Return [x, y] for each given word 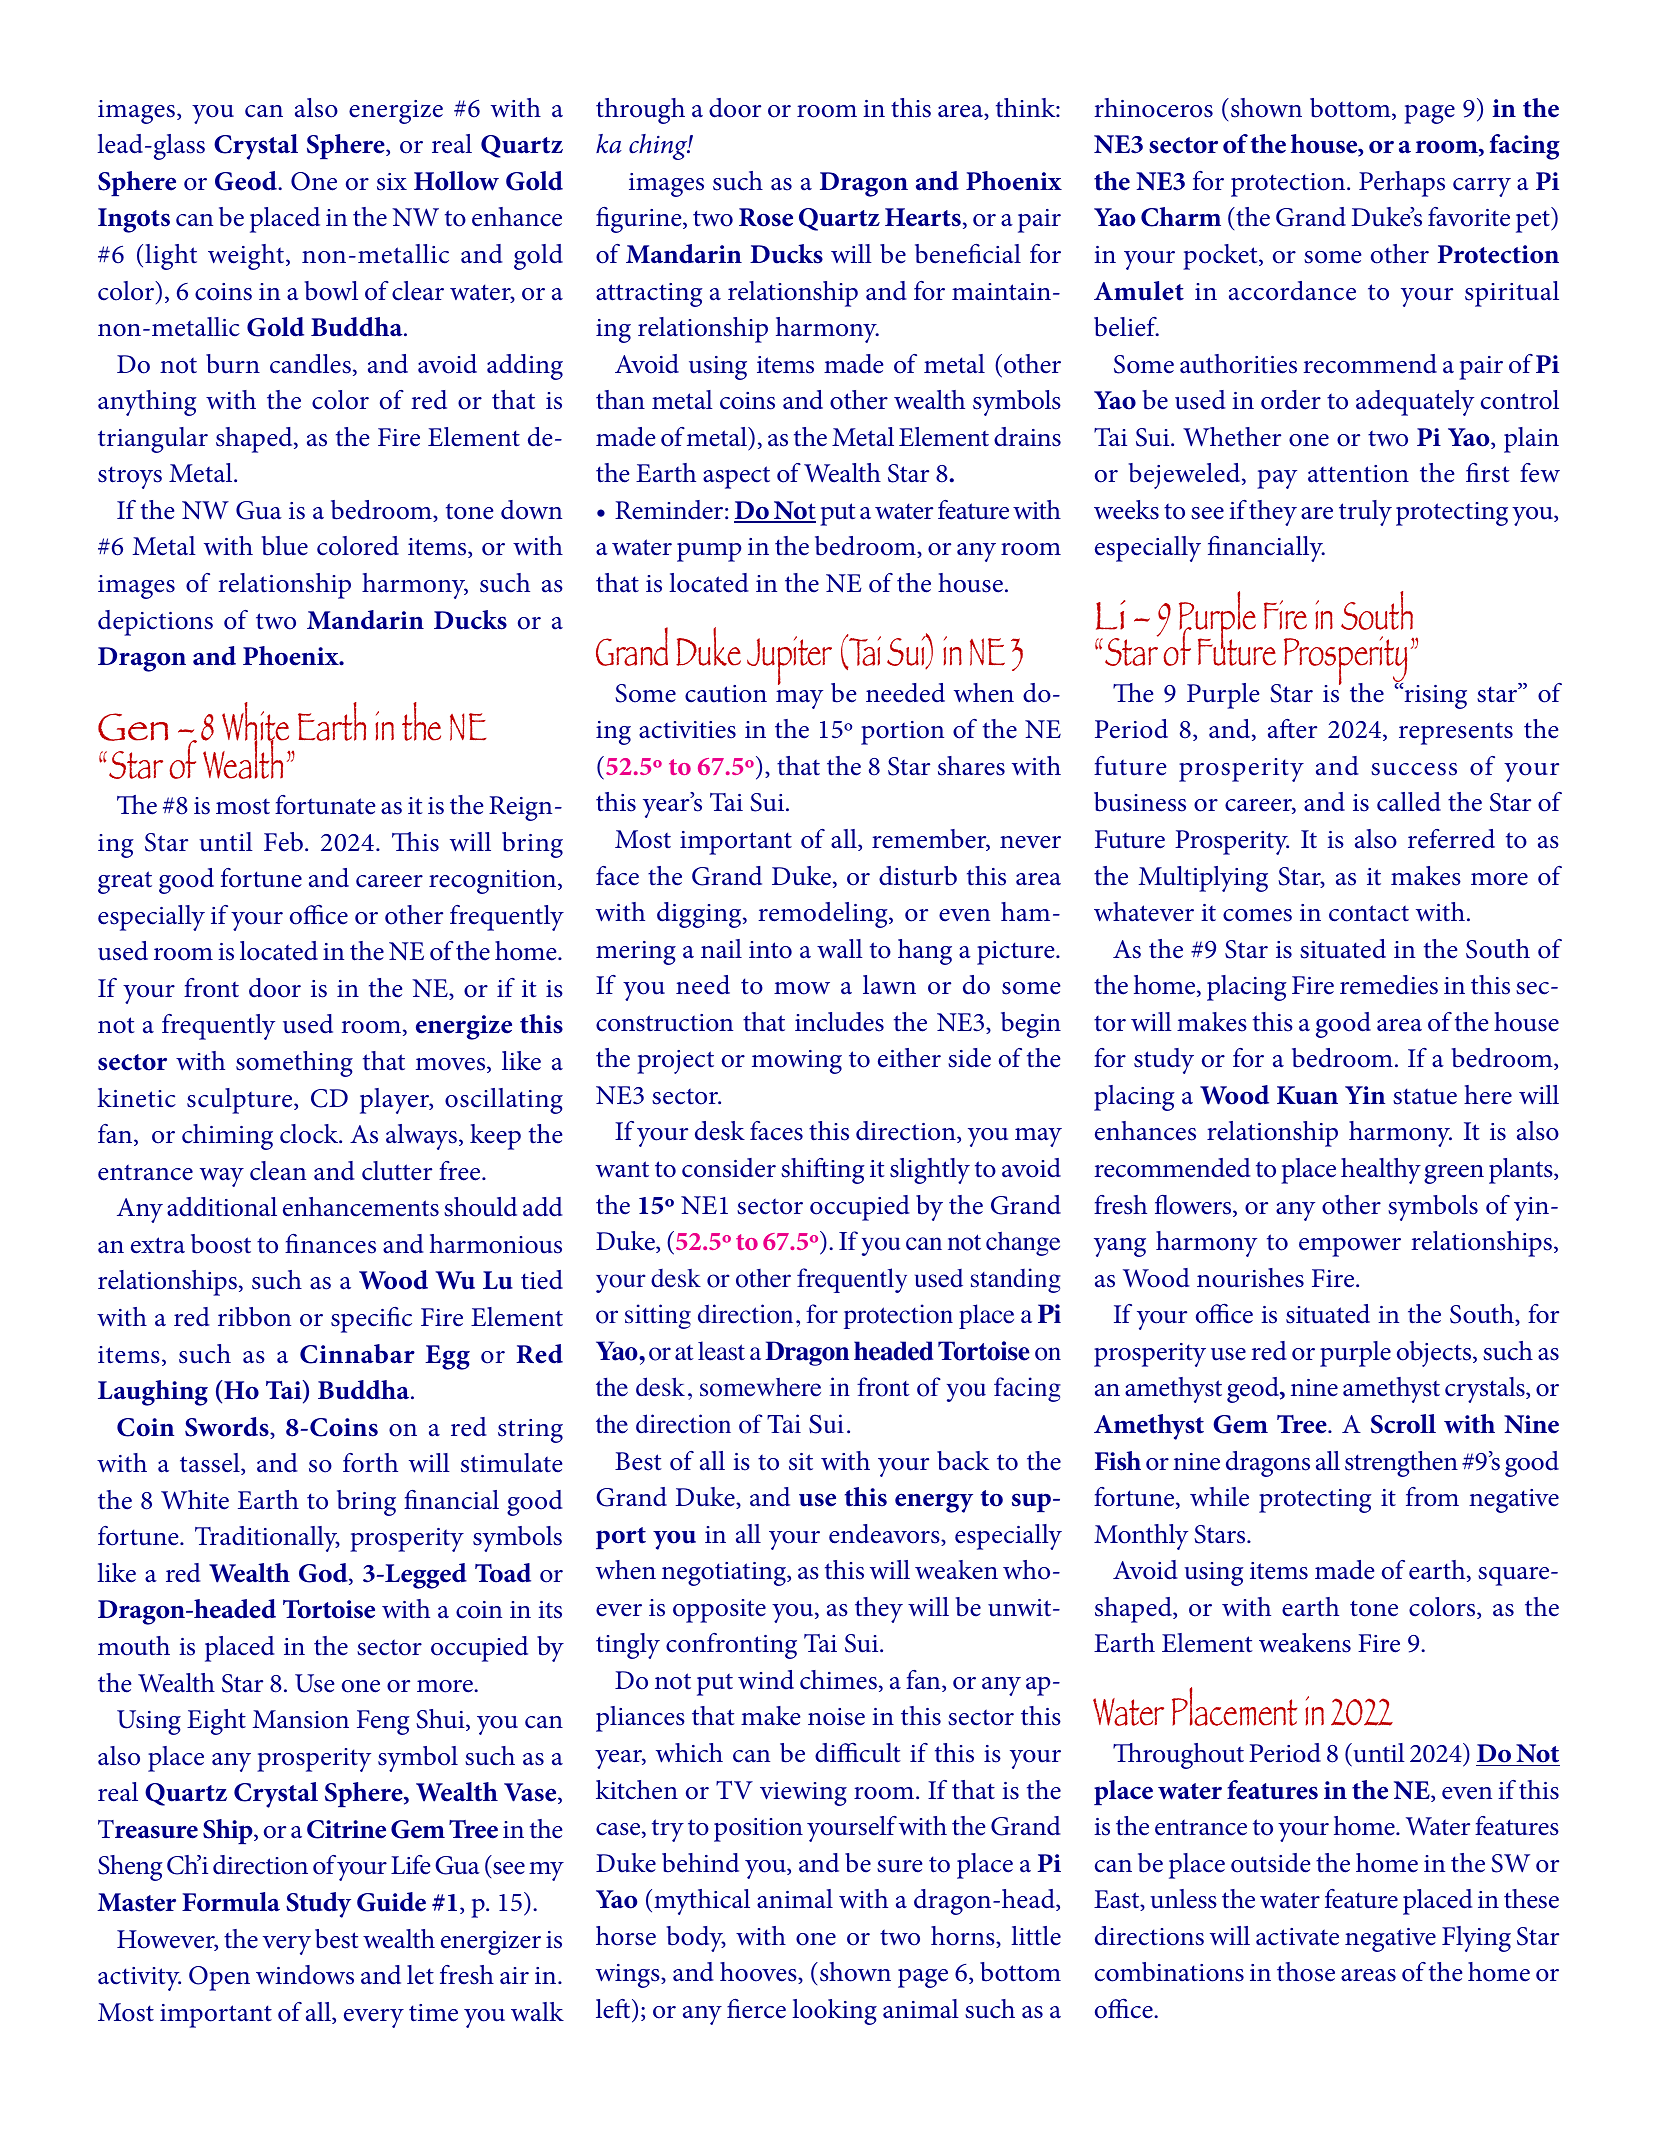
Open [219, 1978]
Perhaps [1402, 184]
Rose [766, 217]
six [392, 182]
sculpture [241, 1101]
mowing [797, 1062]
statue [1425, 1096]
